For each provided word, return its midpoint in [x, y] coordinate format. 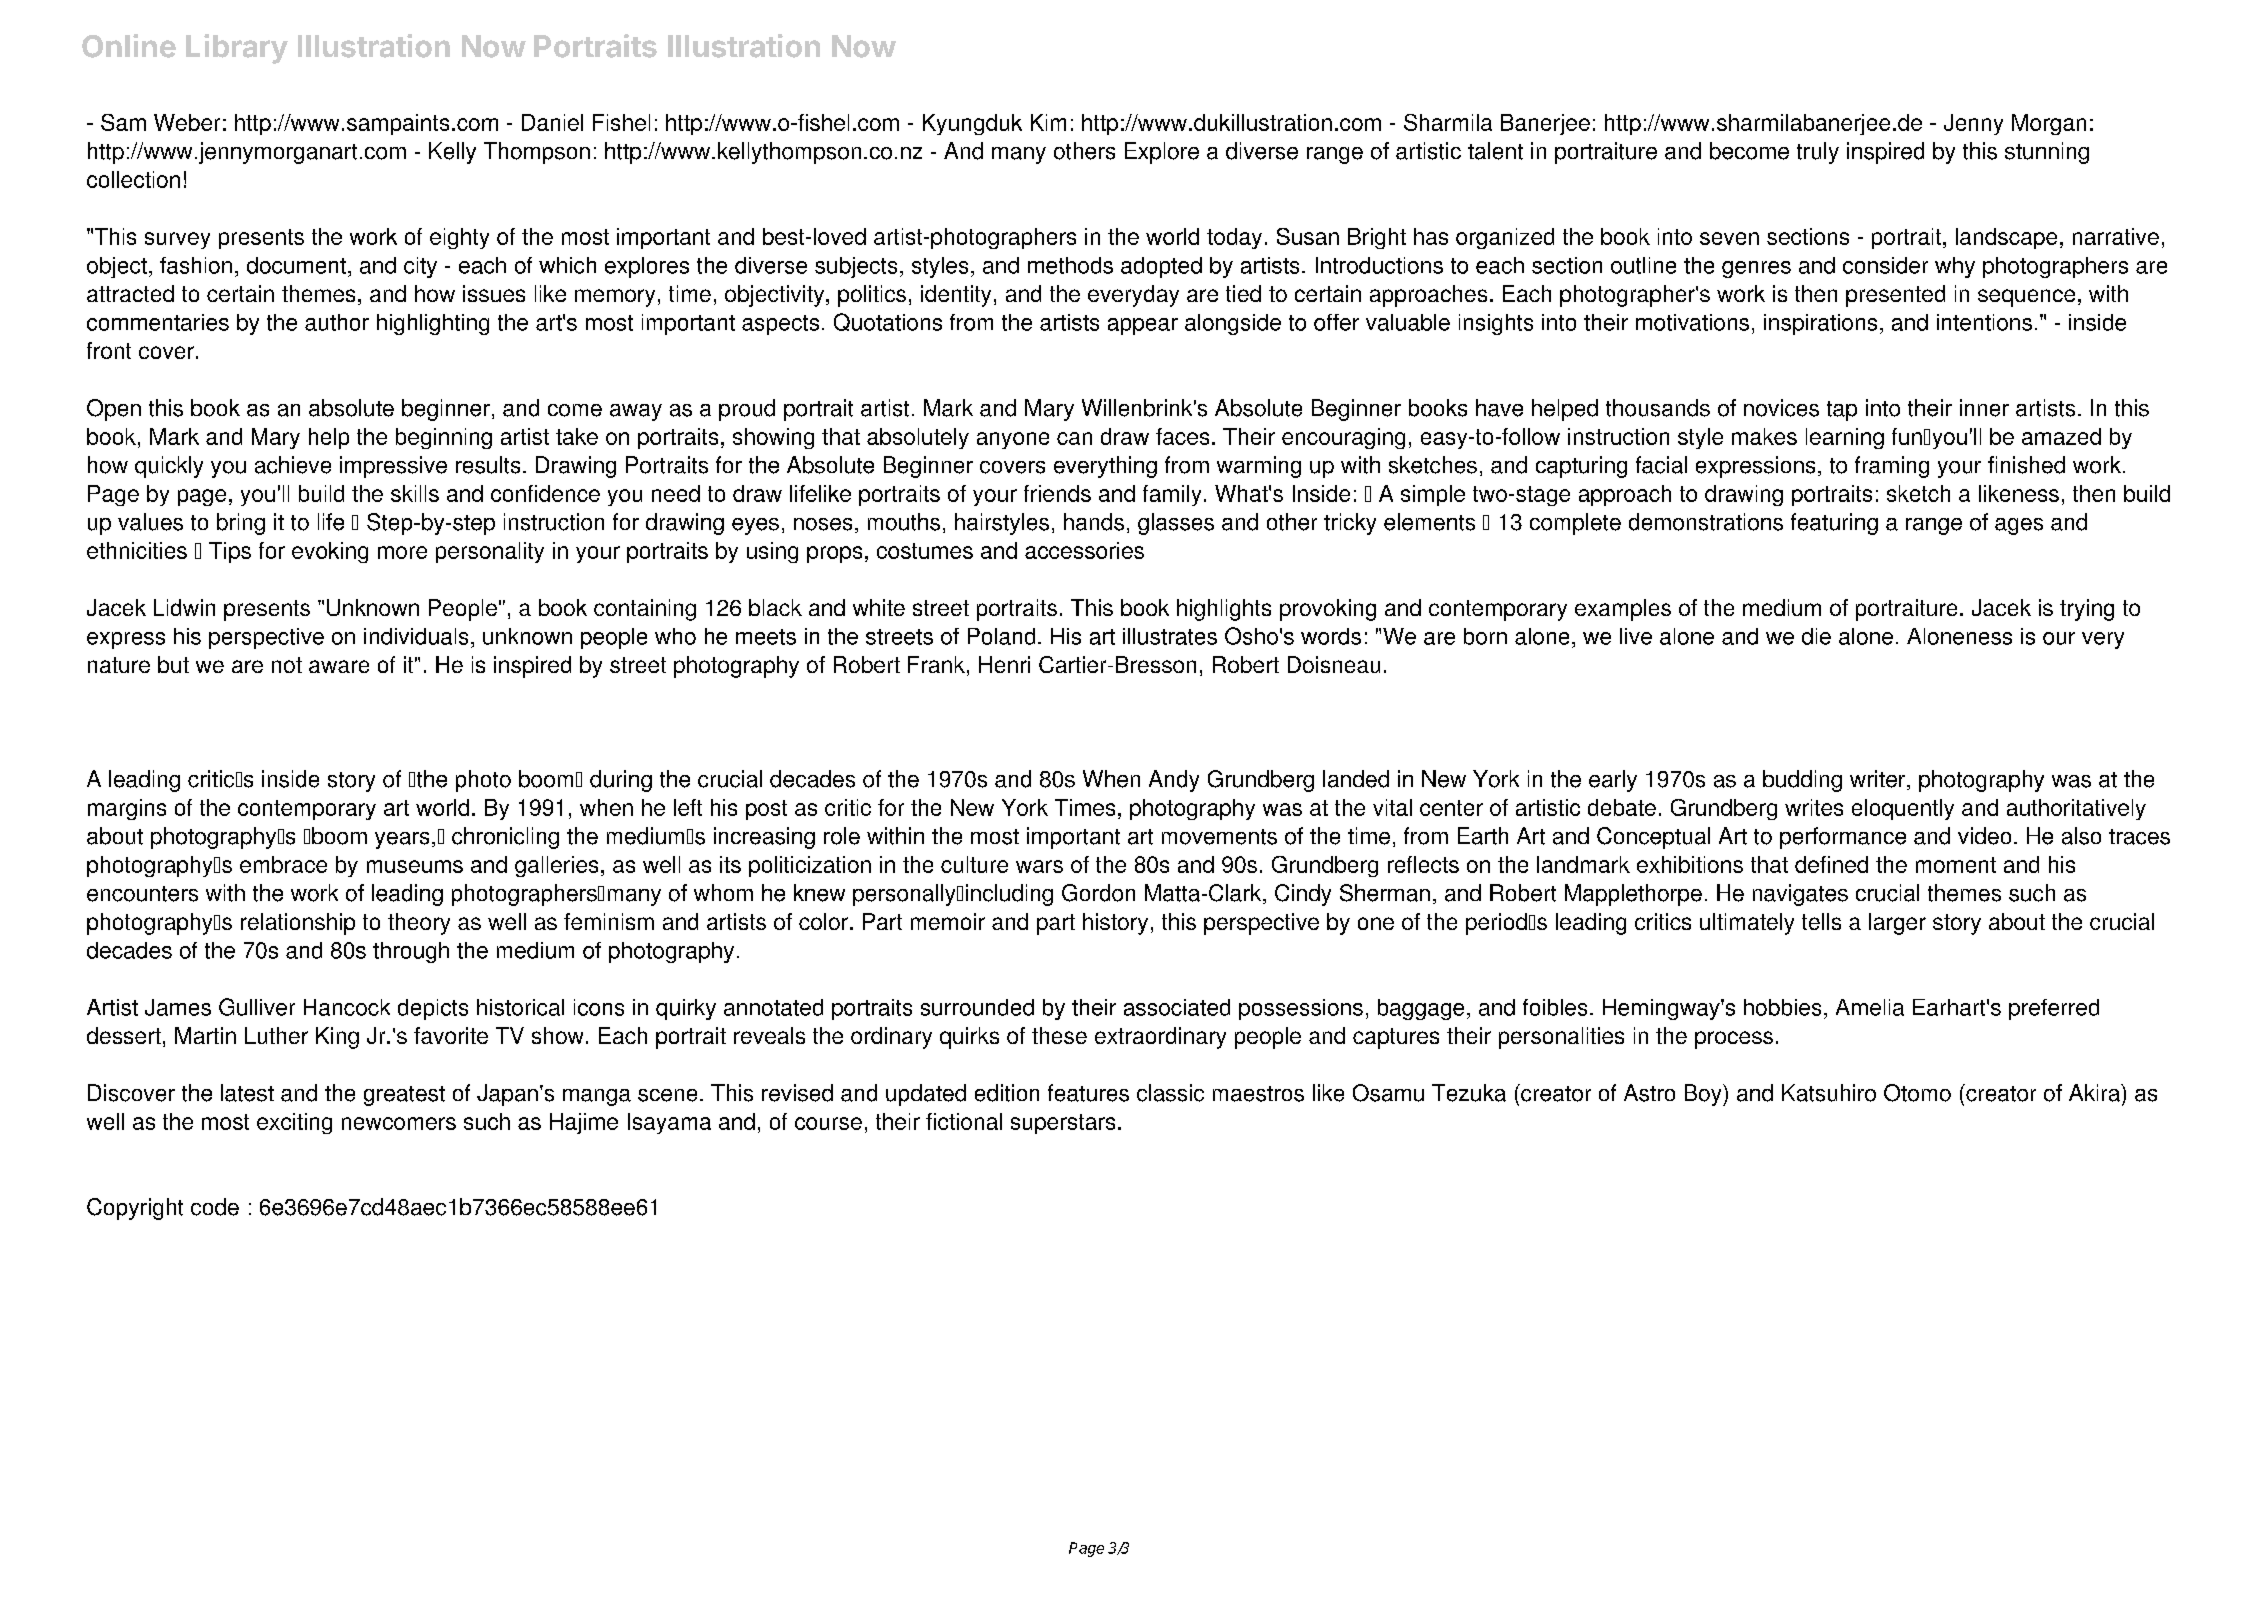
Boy [1704, 1095]
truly [1818, 153]
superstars [1063, 1124]
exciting [294, 1123]
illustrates [1170, 636]
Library [237, 49]
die [1816, 636]
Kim [1048, 122]
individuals [416, 636]
